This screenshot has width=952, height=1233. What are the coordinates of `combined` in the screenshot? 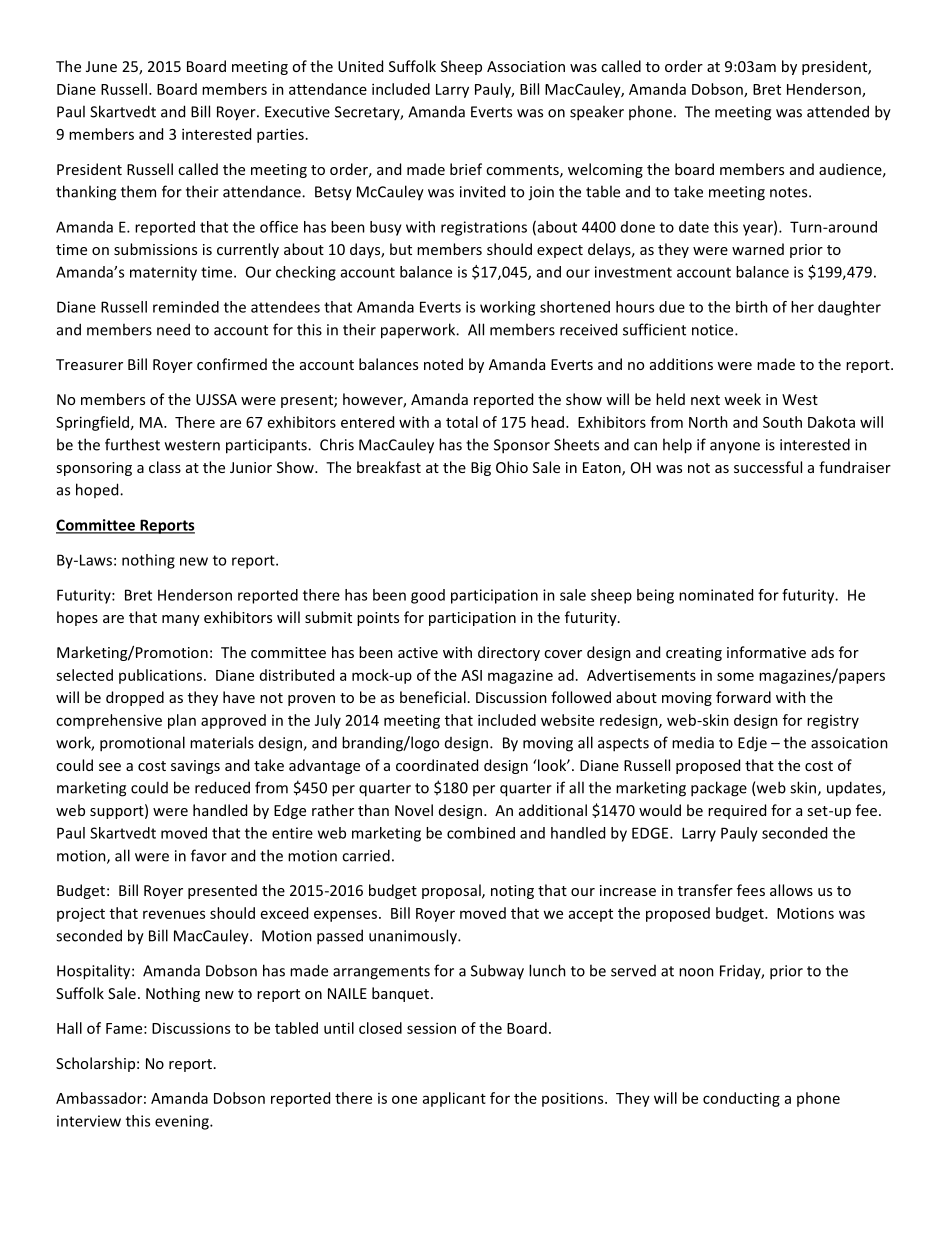 It's located at (481, 833).
